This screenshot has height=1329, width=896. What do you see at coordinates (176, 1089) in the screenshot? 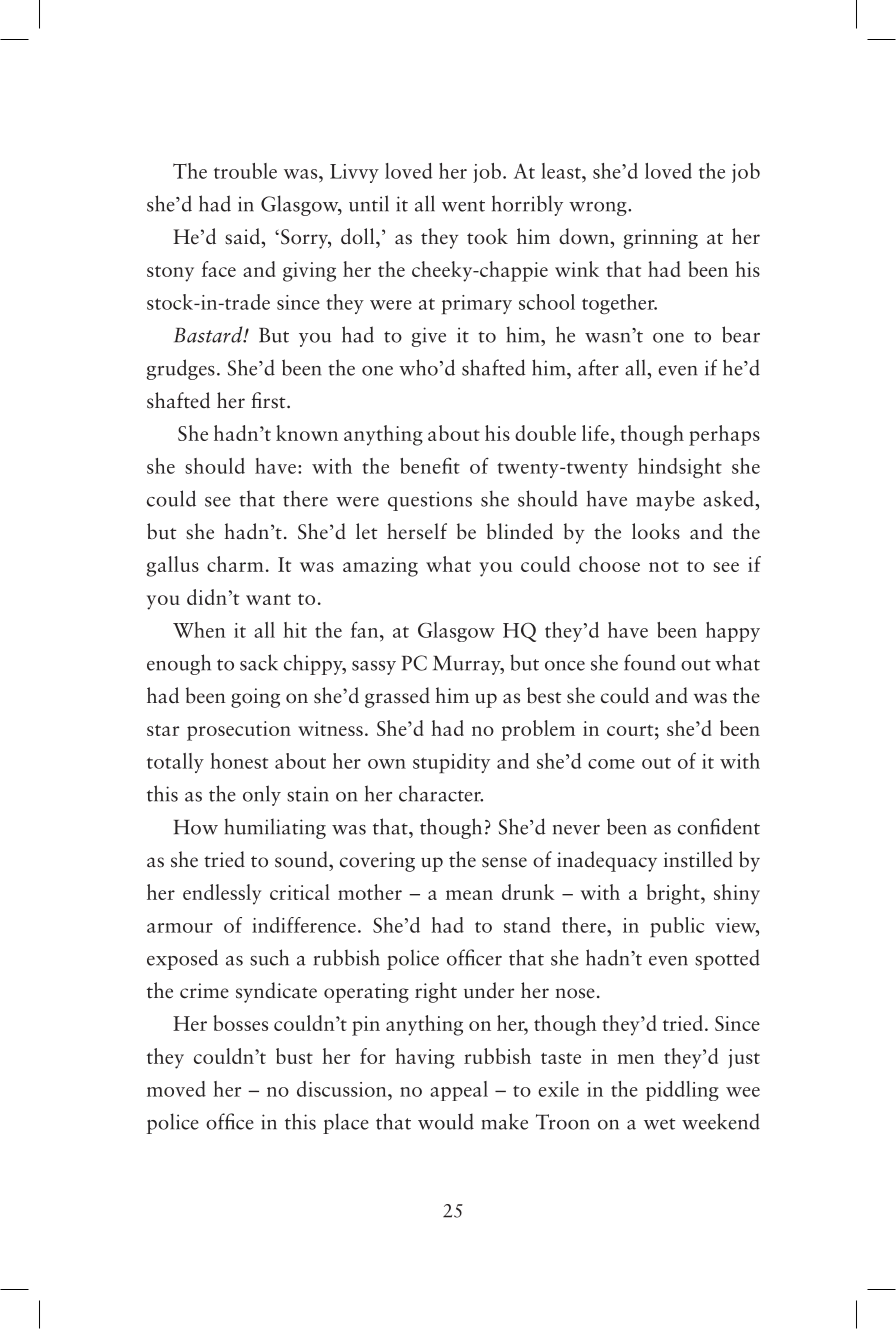
I see `moved` at bounding box center [176, 1089].
